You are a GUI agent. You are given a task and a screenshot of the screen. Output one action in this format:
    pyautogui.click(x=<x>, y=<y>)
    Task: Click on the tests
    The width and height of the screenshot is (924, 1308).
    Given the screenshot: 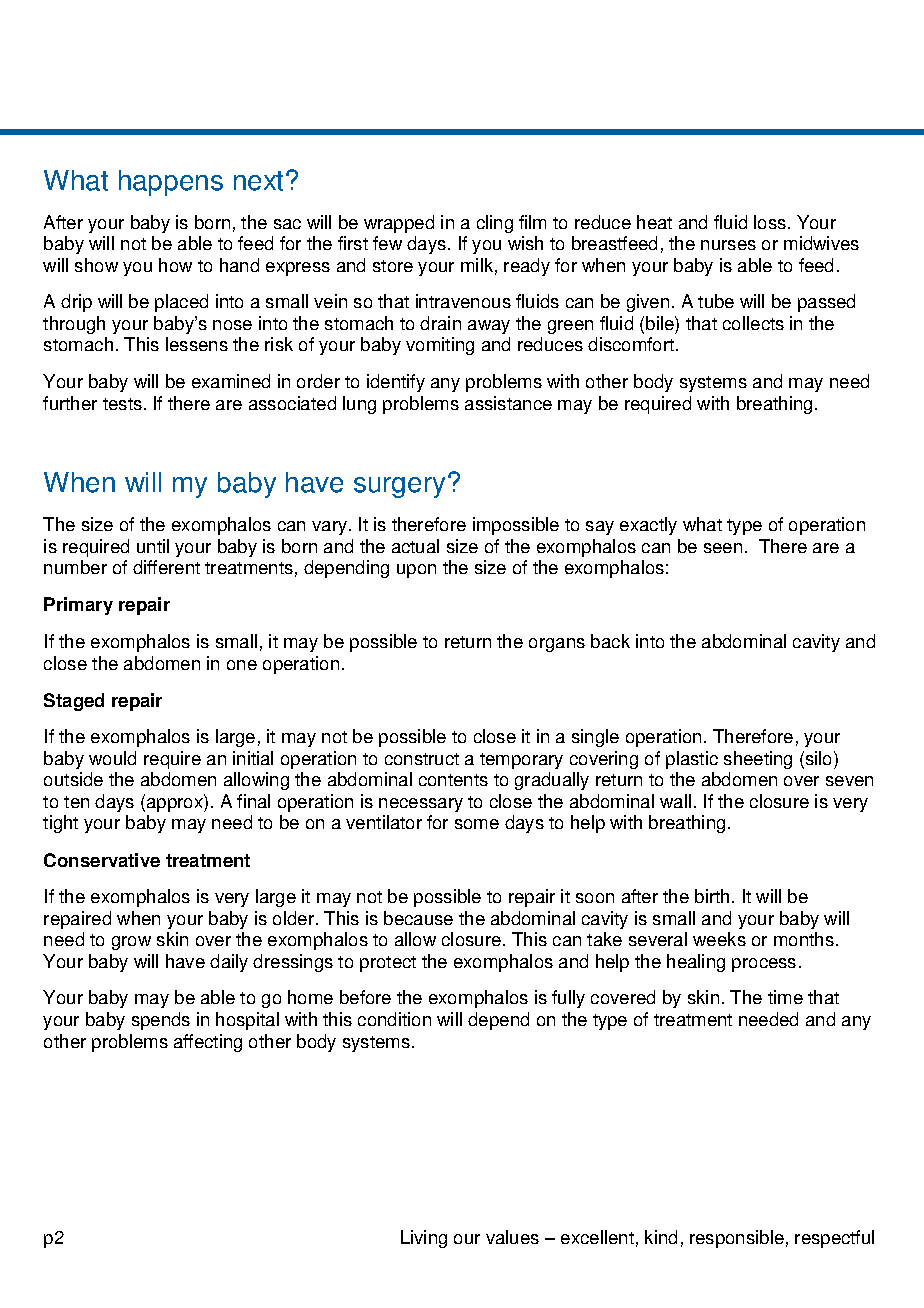 What is the action you would take?
    pyautogui.click(x=122, y=404)
